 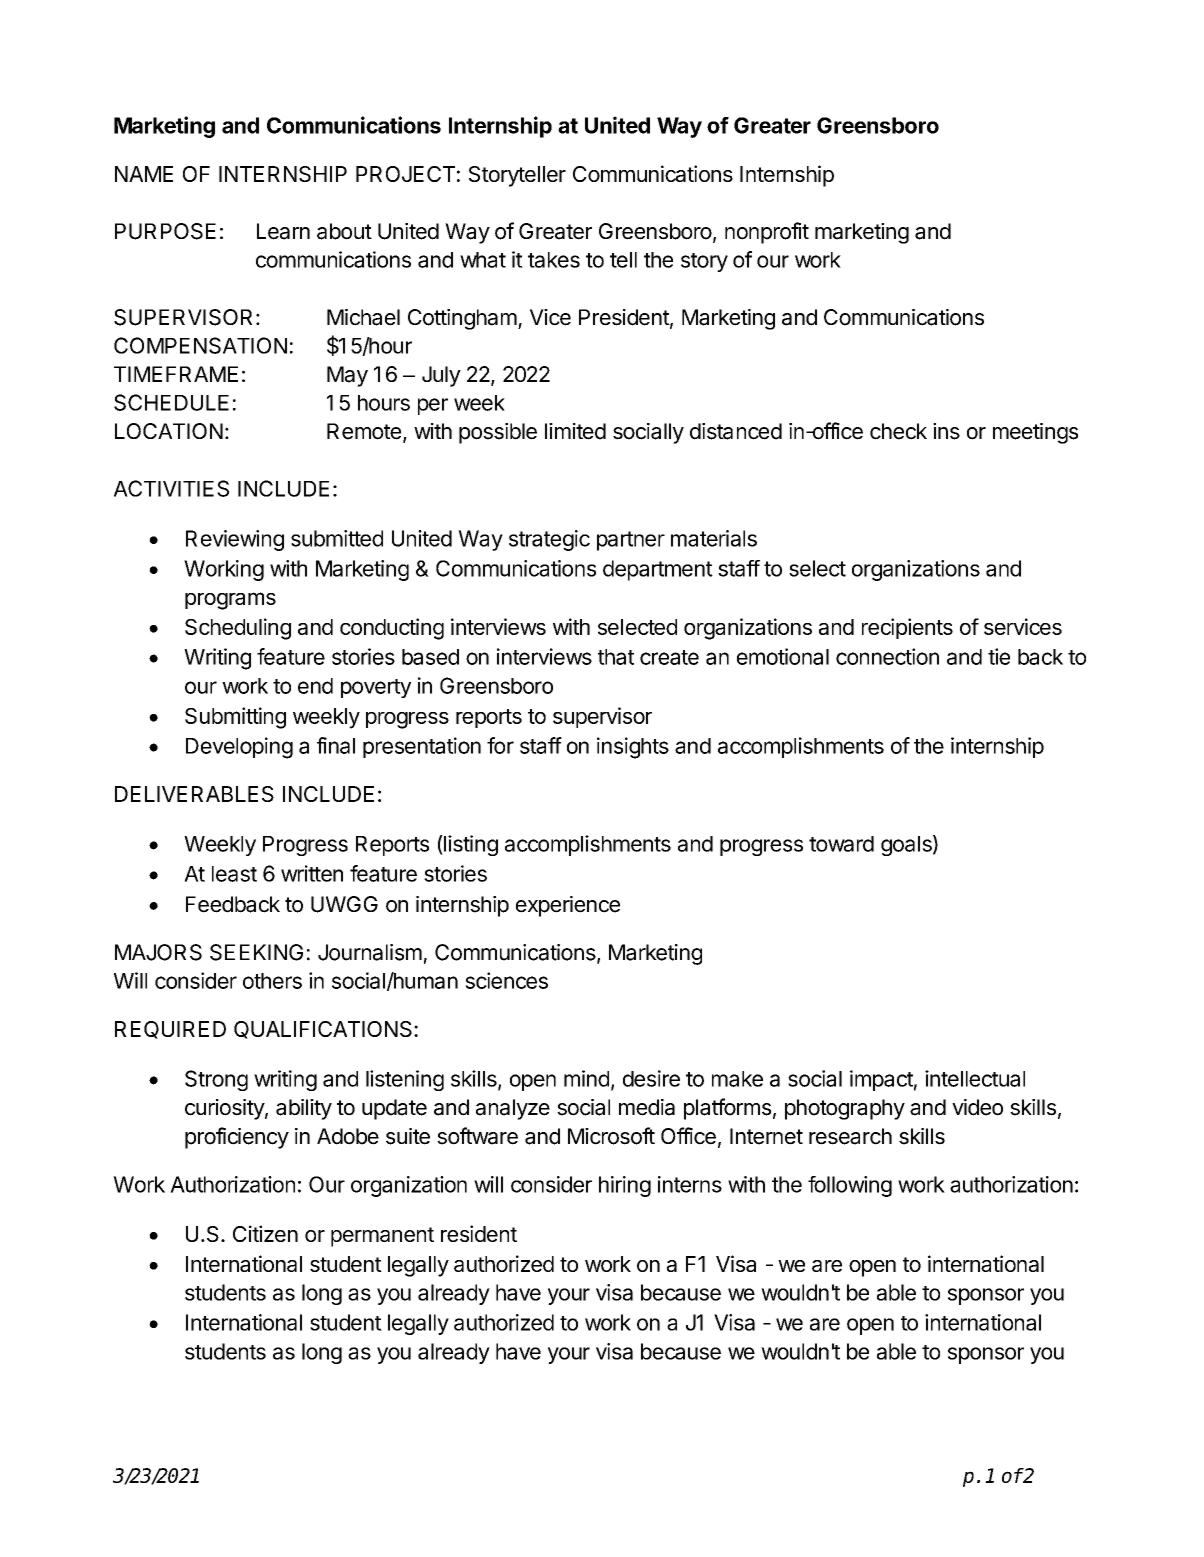 I want to click on Submitting, so click(x=235, y=718).
